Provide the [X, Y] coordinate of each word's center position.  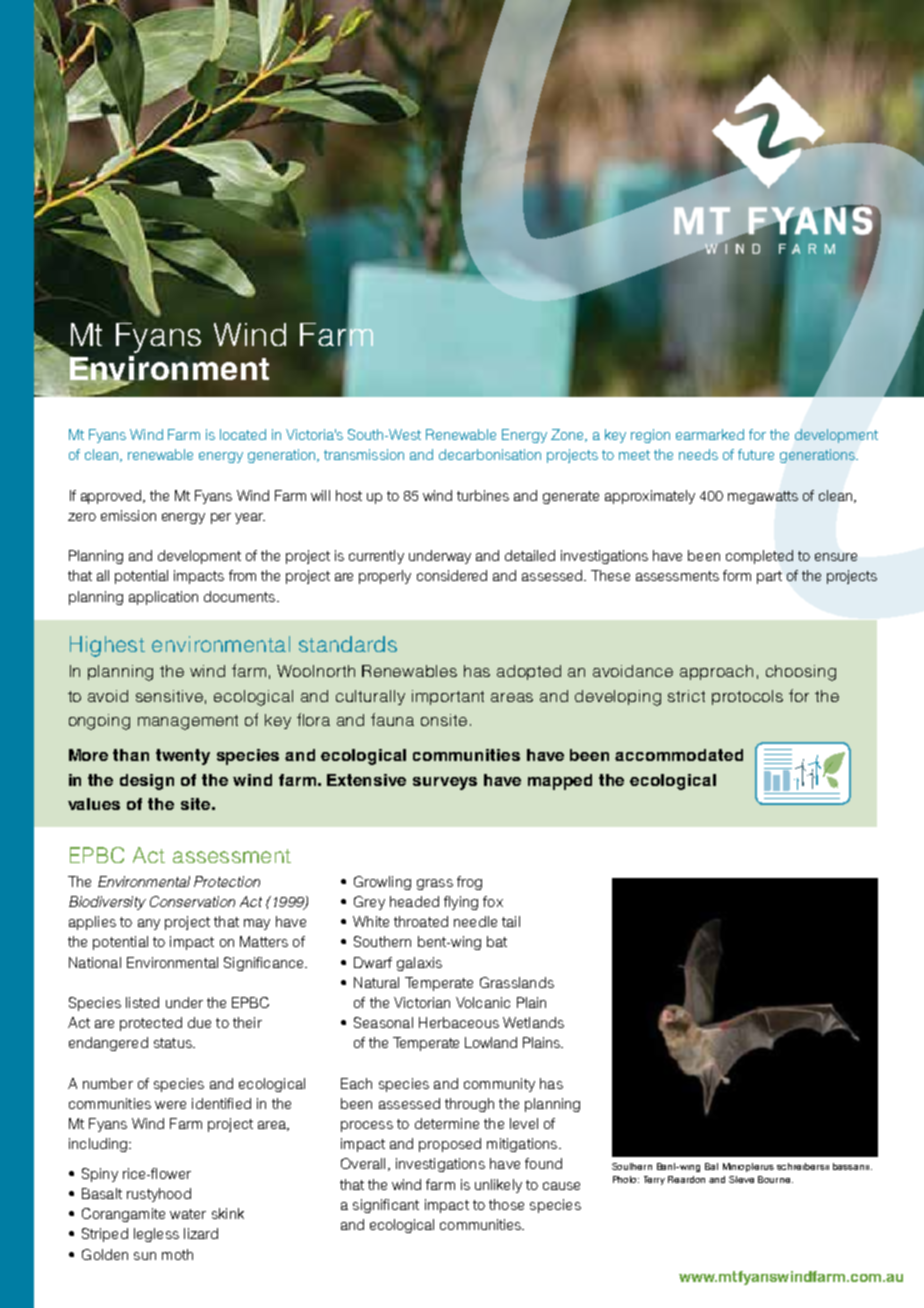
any [149, 924]
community [499, 1085]
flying [461, 903]
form [737, 575]
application [163, 598]
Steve [741, 1179]
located [243, 434]
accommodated [679, 755]
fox [493, 901]
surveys [445, 783]
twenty [183, 757]
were [170, 1105]
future [756, 454]
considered [452, 575]
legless [156, 1235]
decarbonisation [490, 454]
